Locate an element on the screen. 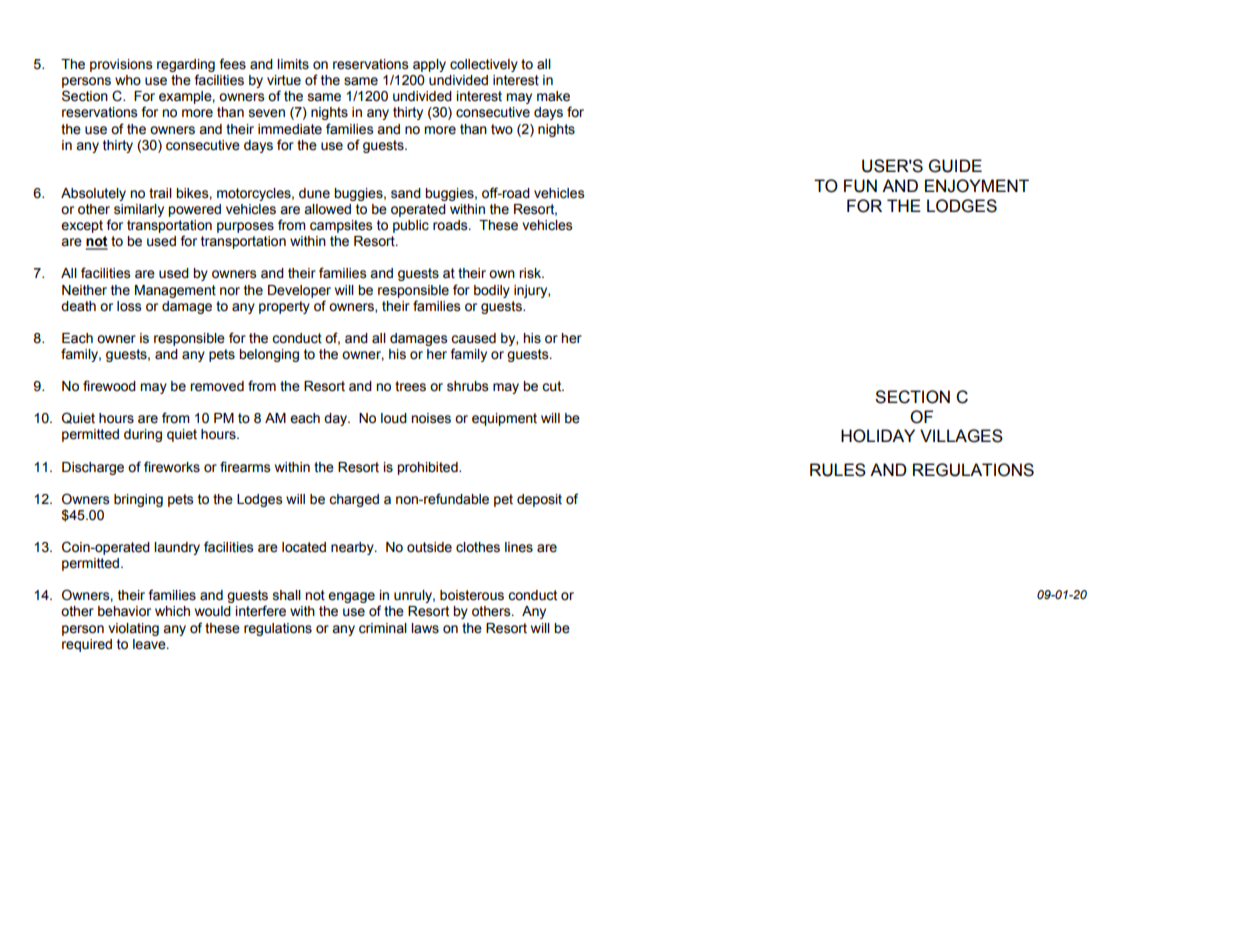 This screenshot has height=952, width=1233. HOLIDAY is located at coordinates (878, 436).
